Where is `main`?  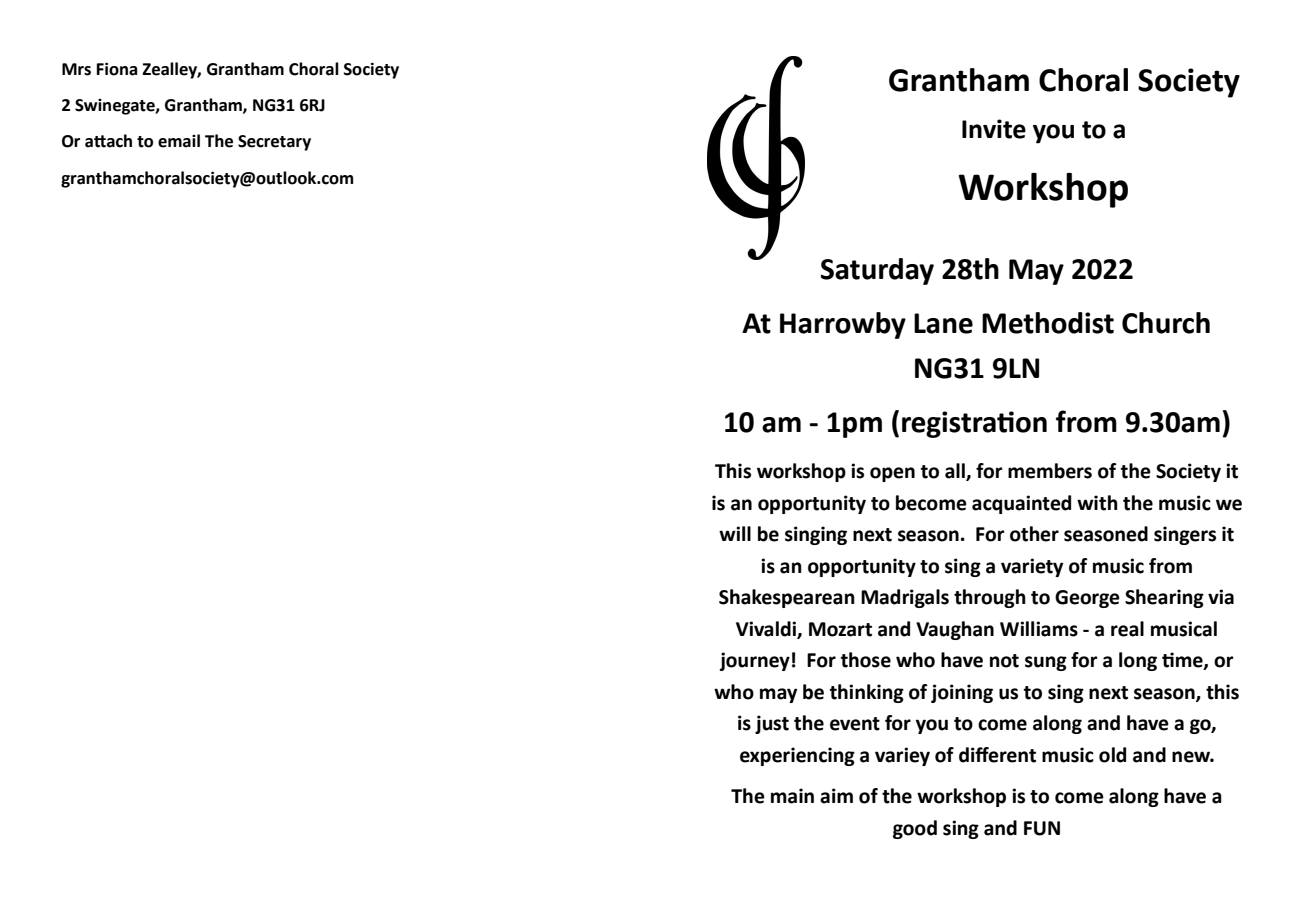
main is located at coordinates (792, 796).
